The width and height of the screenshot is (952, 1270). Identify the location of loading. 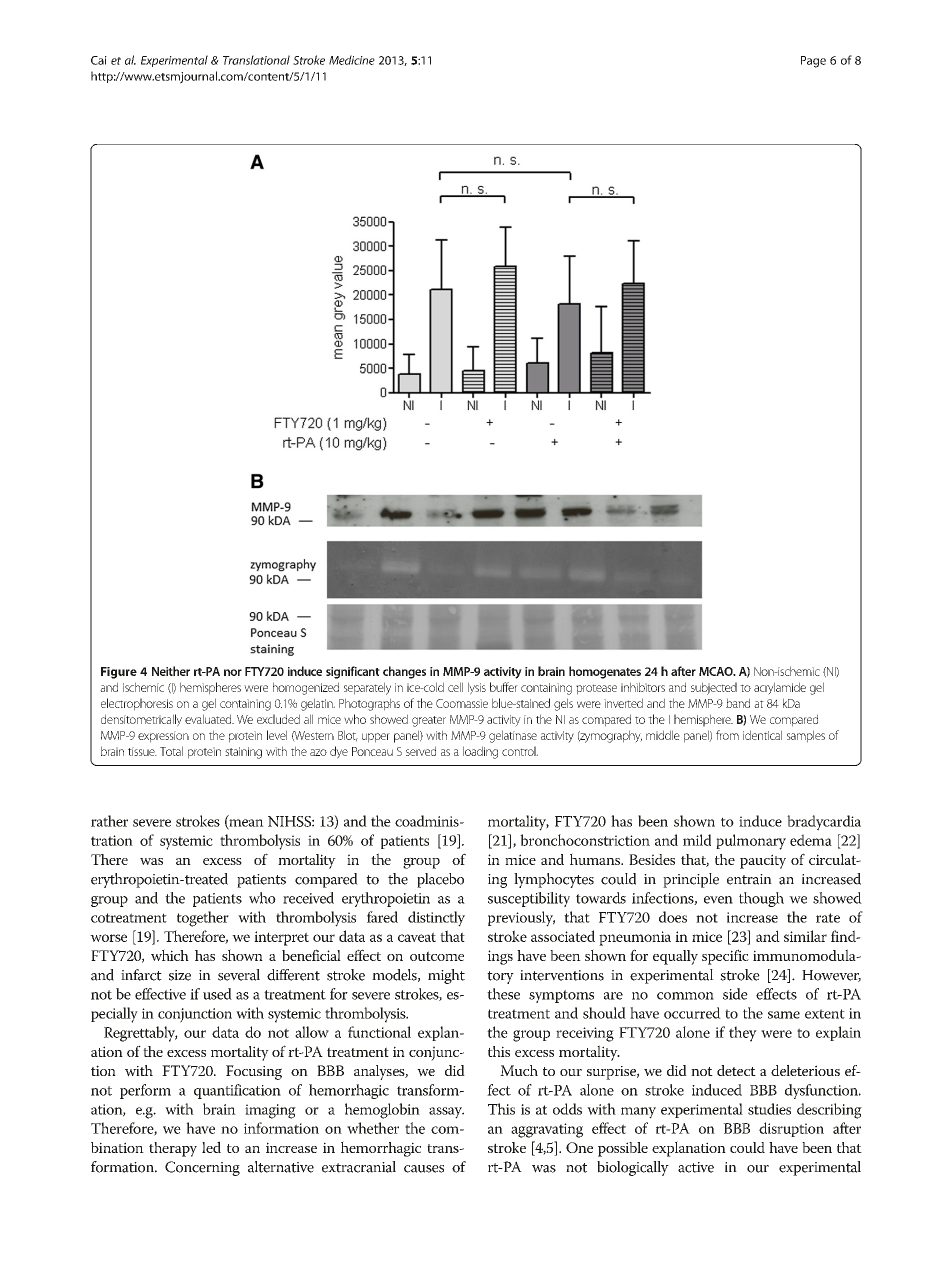
(480, 752).
